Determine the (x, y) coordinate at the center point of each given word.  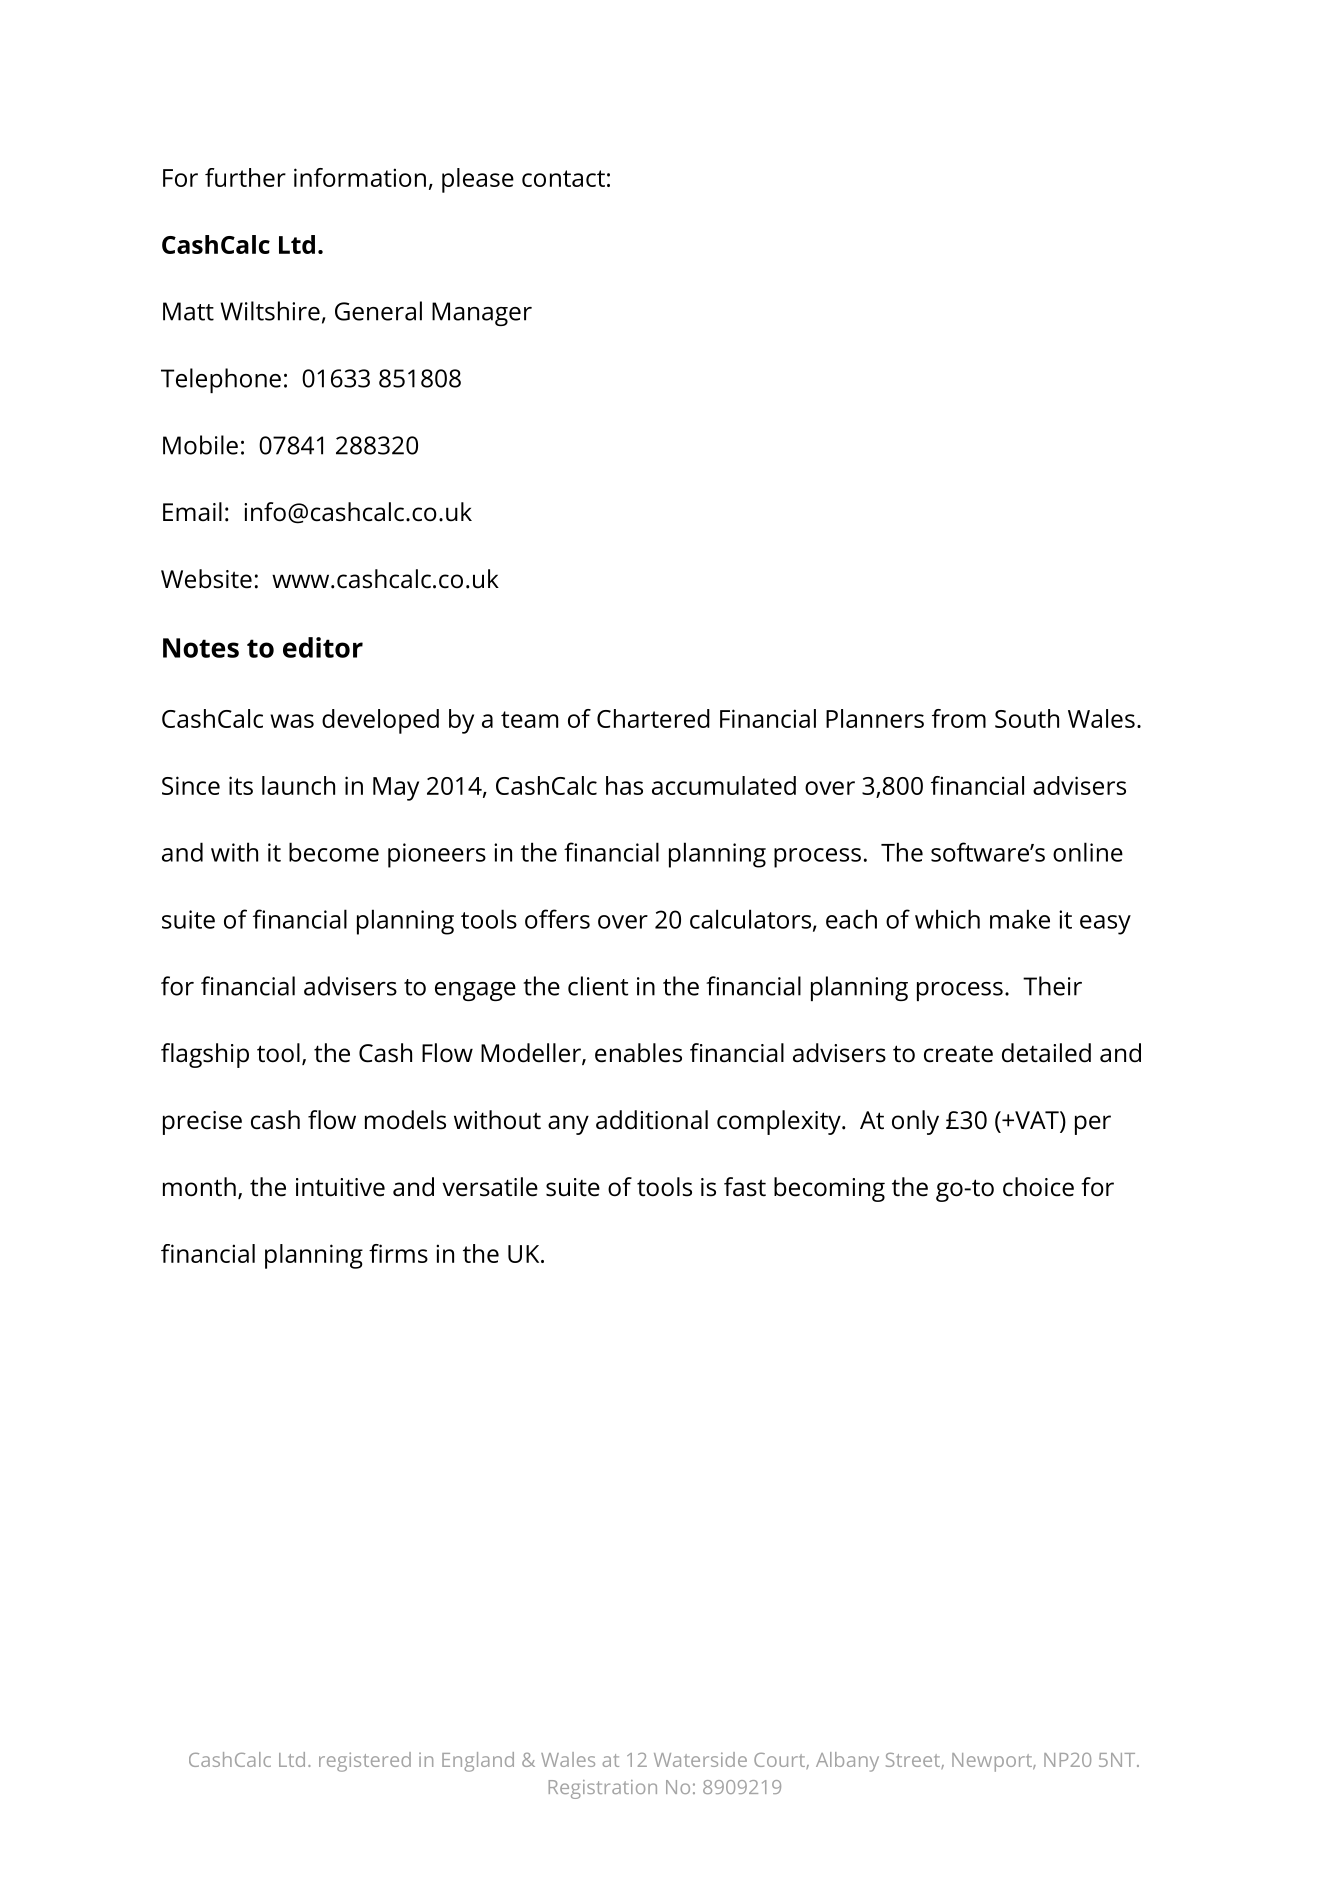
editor (323, 647)
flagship (205, 1055)
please (478, 180)
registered (365, 1762)
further (245, 177)
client (598, 986)
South (1027, 718)
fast (745, 1187)
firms (398, 1253)
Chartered (653, 718)
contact (563, 178)
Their (1052, 986)
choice (1038, 1187)
